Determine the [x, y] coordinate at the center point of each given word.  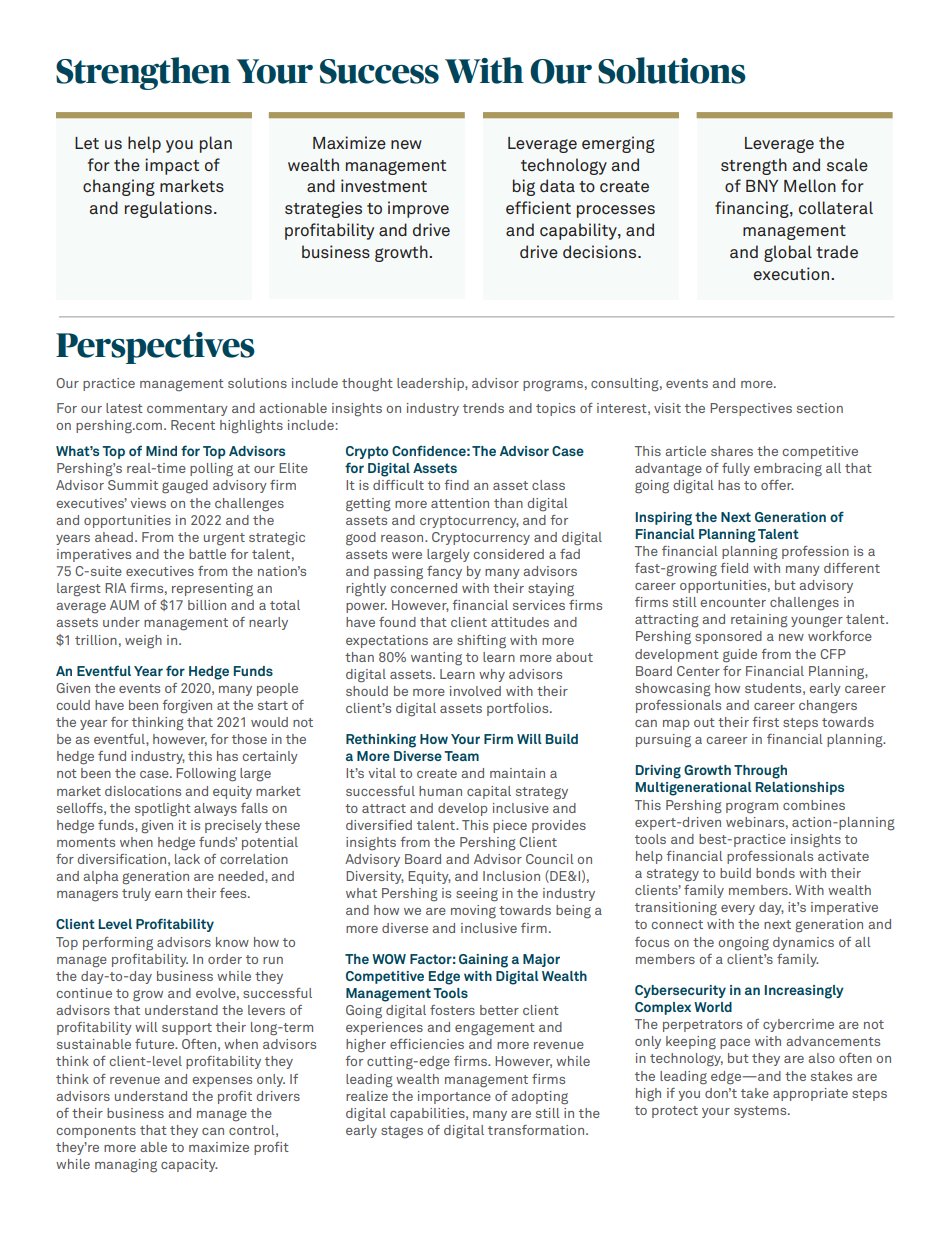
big [524, 187]
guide [740, 656]
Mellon [810, 185]
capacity [189, 1165]
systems [761, 1112]
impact [172, 166]
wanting [436, 659]
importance [454, 1097]
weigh [143, 642]
